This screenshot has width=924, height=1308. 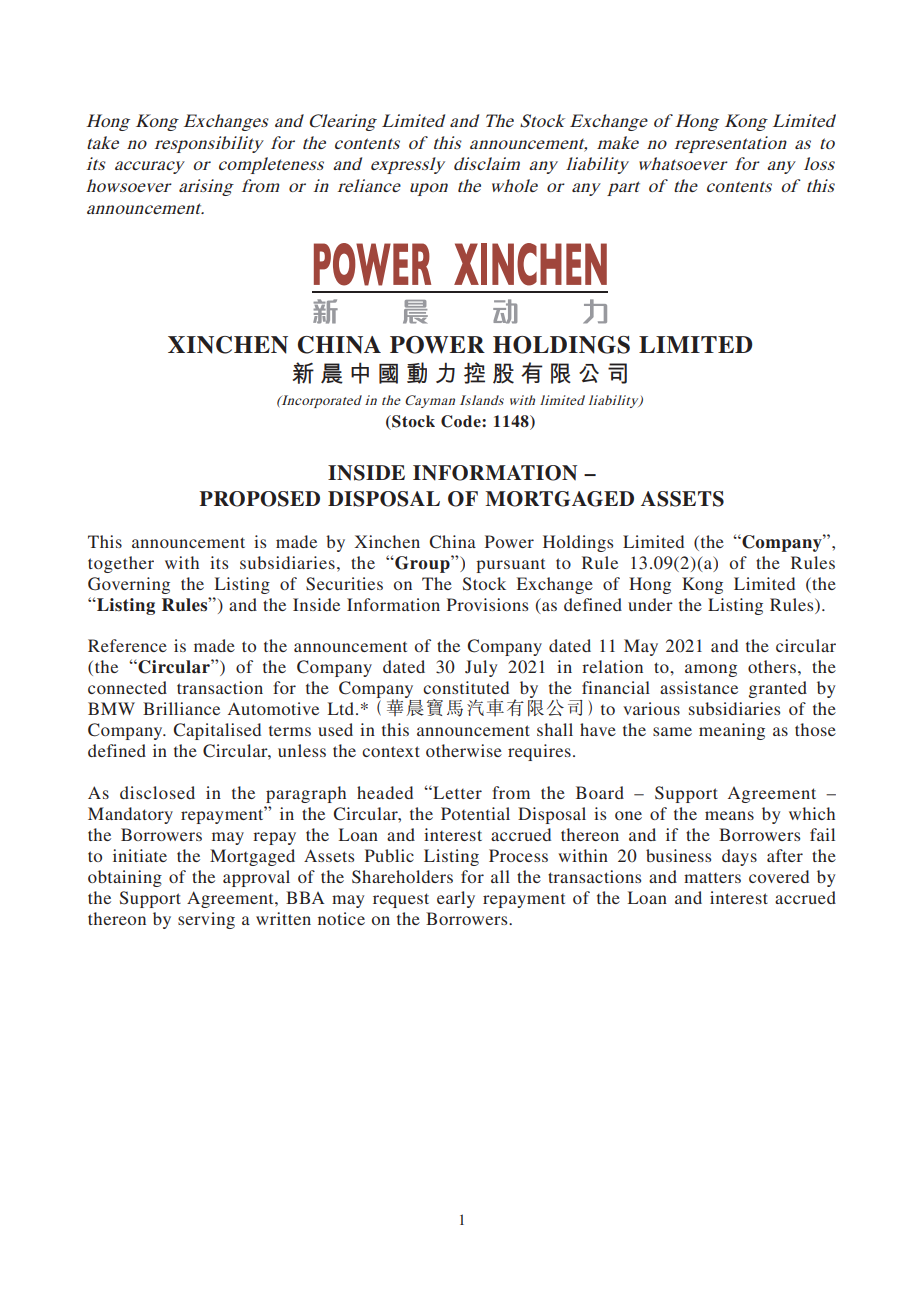 I want to click on disclosed, so click(x=157, y=792).
